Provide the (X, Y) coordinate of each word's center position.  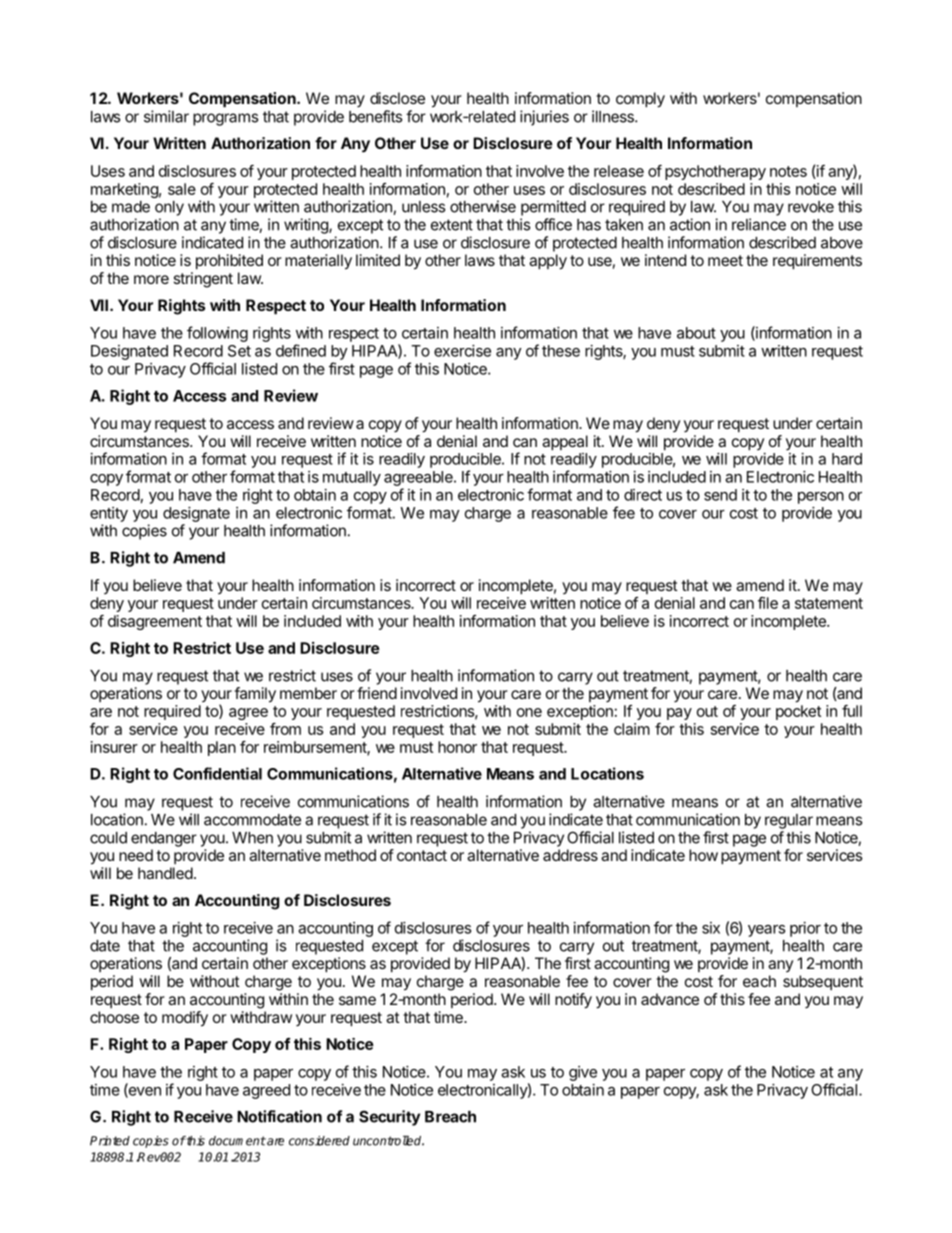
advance (670, 999)
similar (166, 116)
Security (389, 1118)
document (237, 1141)
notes (788, 171)
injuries (544, 118)
